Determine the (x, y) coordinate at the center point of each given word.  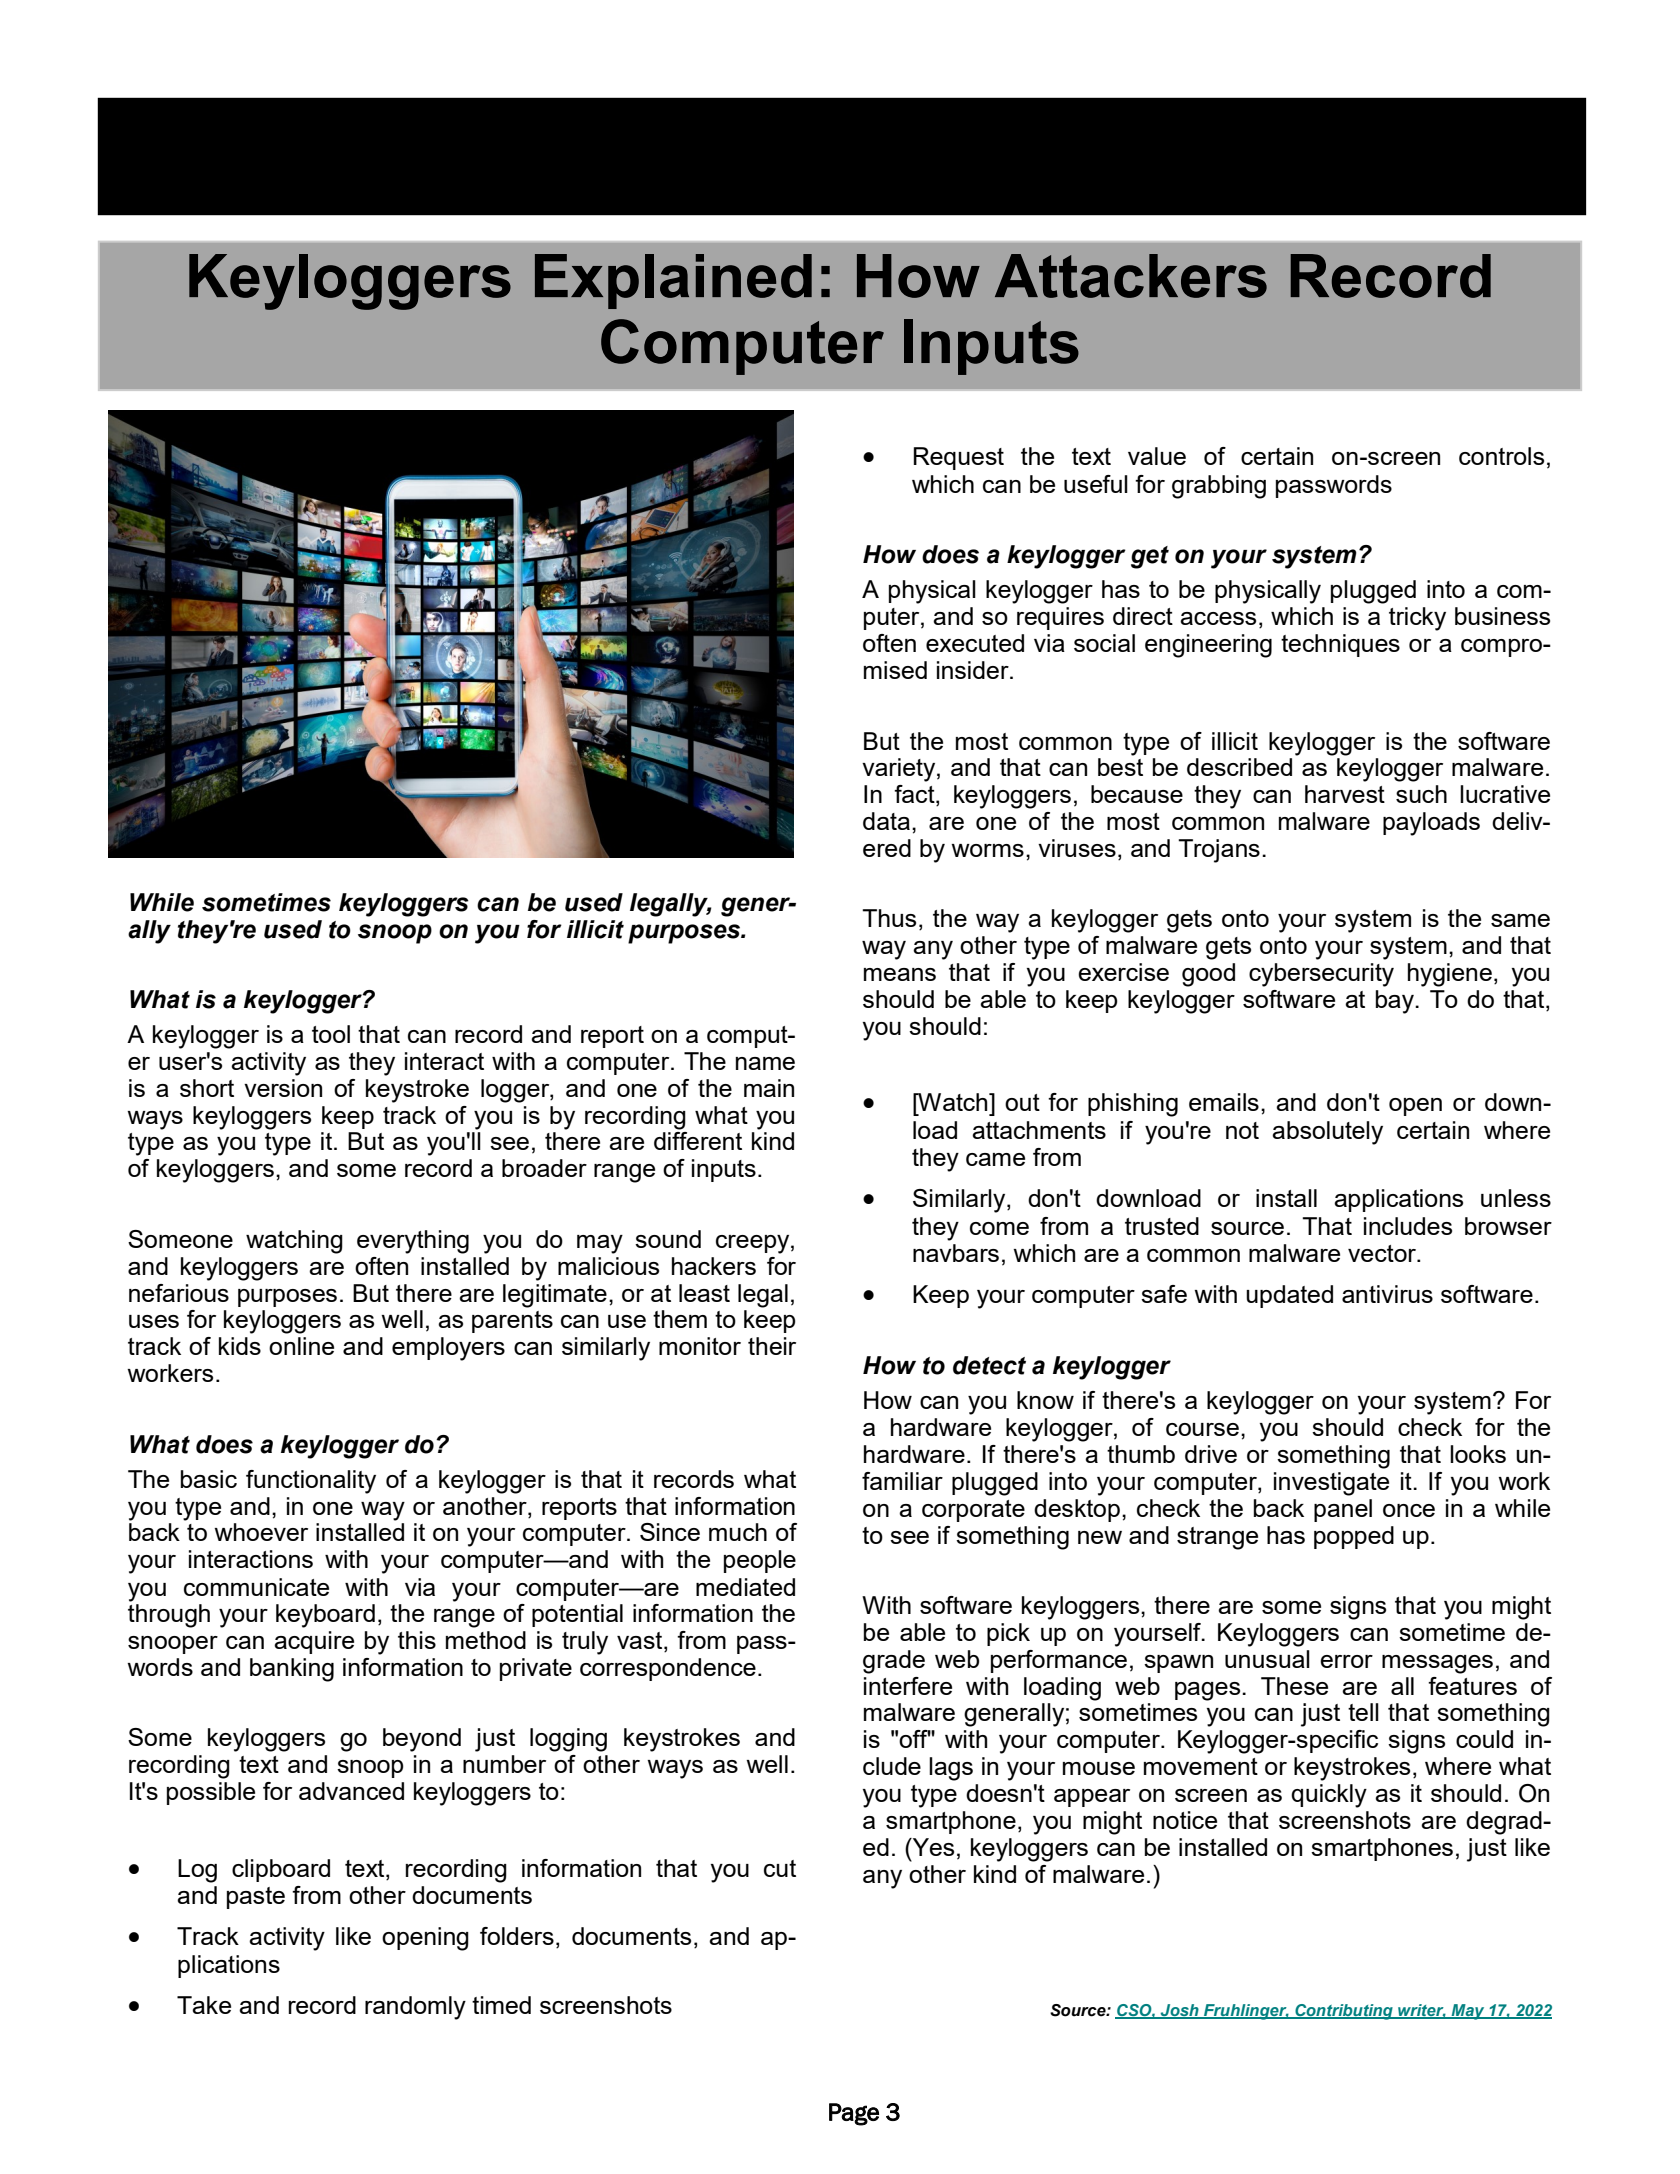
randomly (415, 2008)
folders (517, 1936)
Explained (673, 281)
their (772, 1346)
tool (331, 1034)
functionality (311, 1482)
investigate (1331, 1484)
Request (959, 458)
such (1421, 794)
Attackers (1131, 276)
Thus (889, 918)
